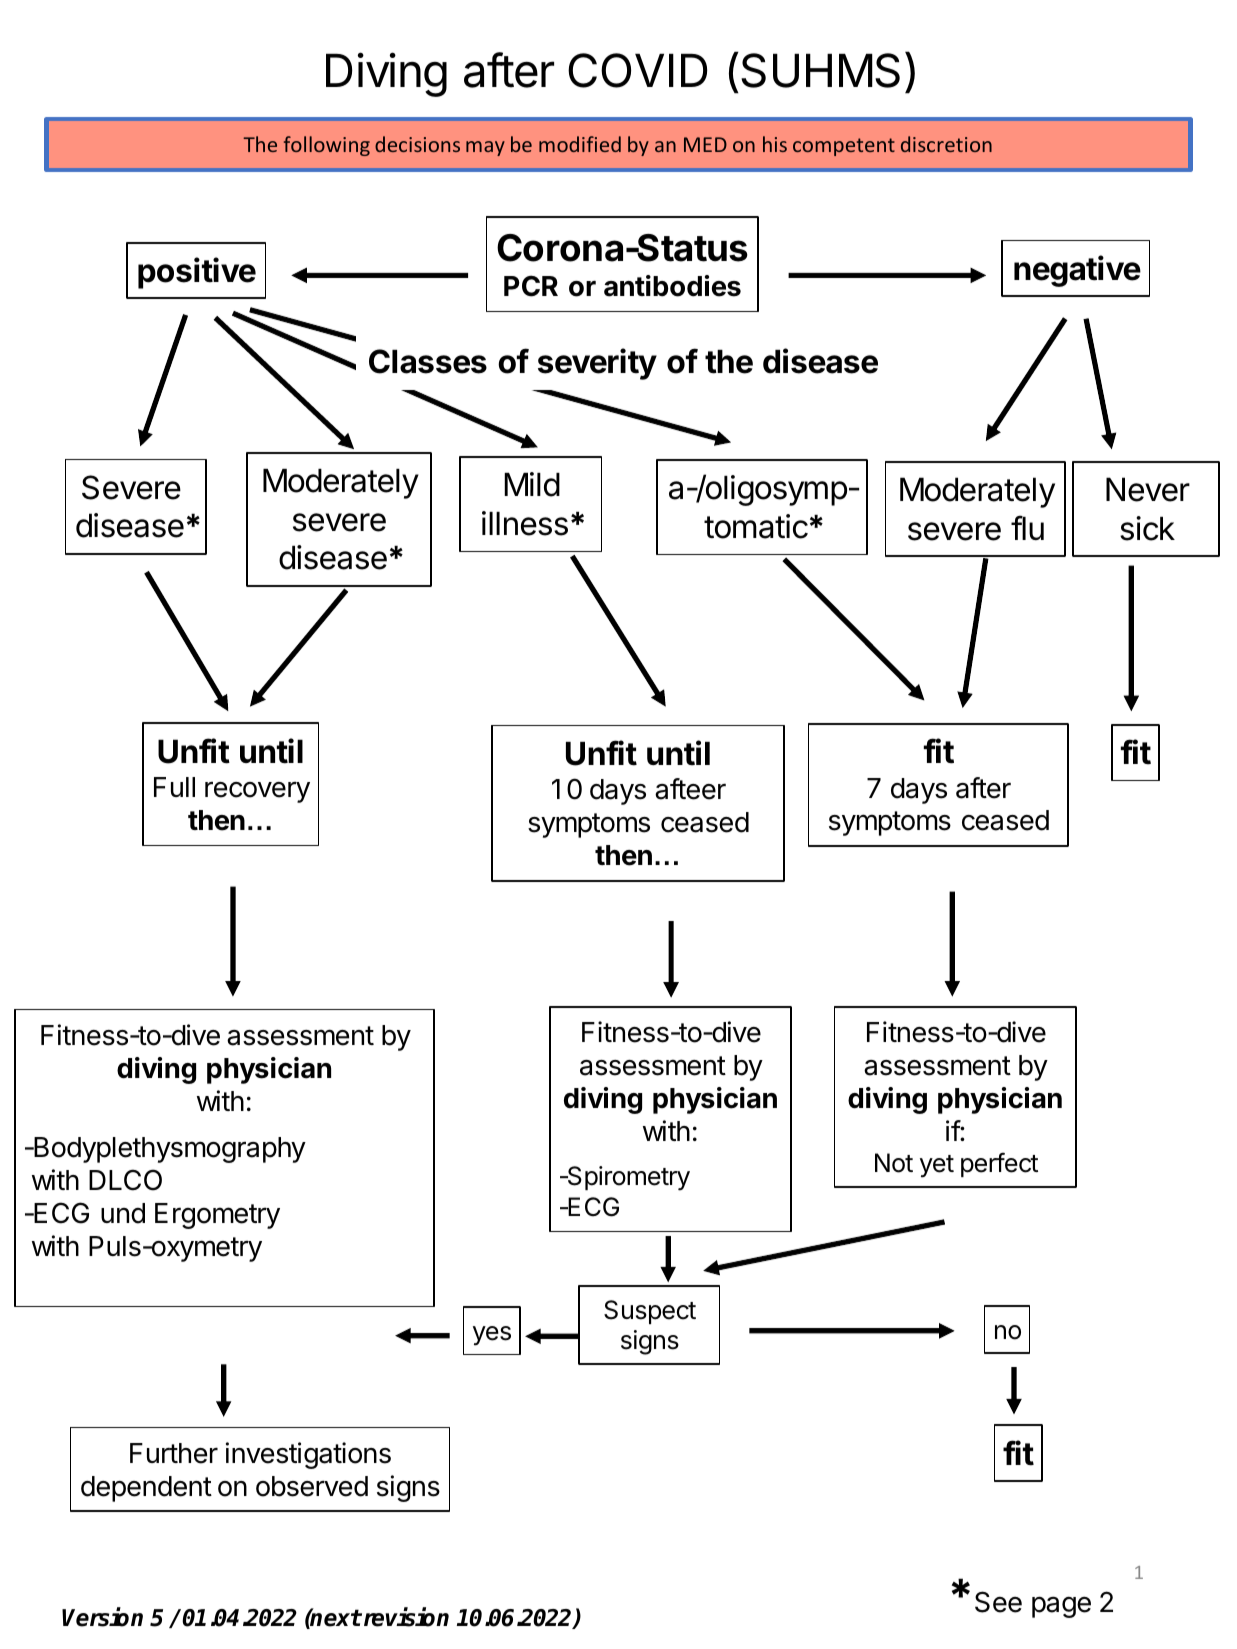 This screenshot has height=1649, width=1237. What do you see at coordinates (946, 144) in the screenshot?
I see `discretion` at bounding box center [946, 144].
